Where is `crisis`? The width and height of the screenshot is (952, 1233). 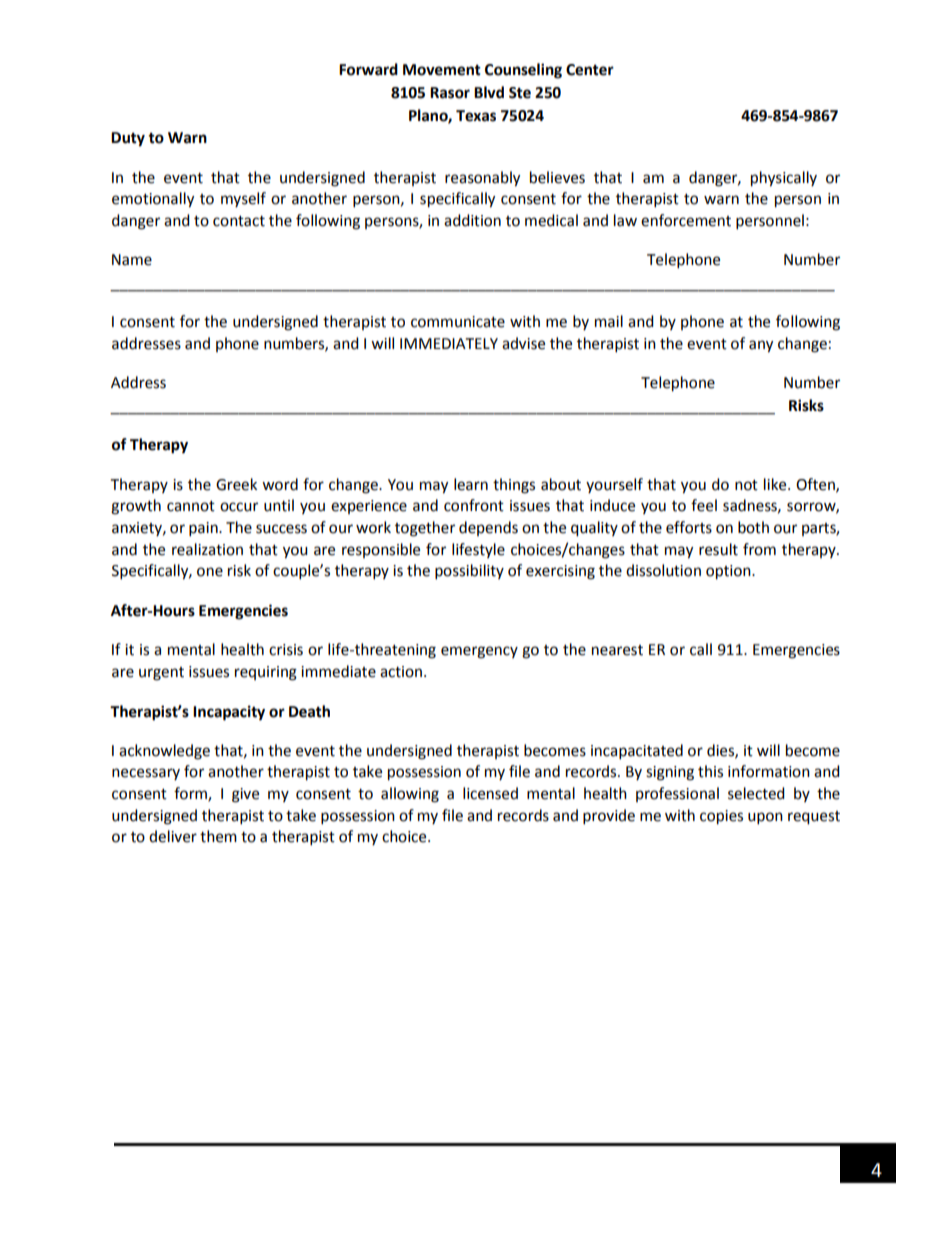
crisis is located at coordinates (286, 650).
